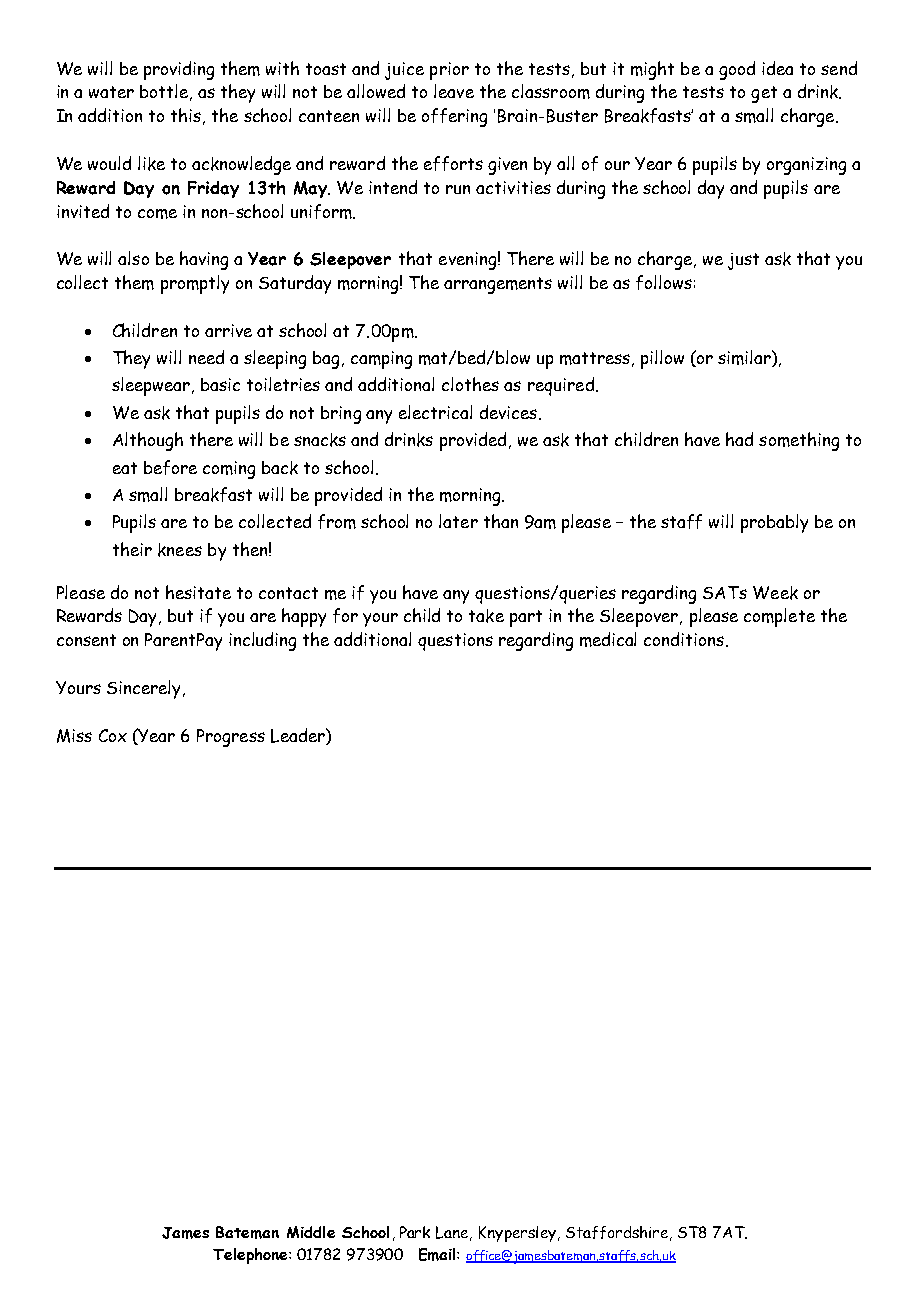 The width and height of the screenshot is (924, 1308). Describe the element at coordinates (152, 386) in the screenshot. I see `sleepwear` at that location.
